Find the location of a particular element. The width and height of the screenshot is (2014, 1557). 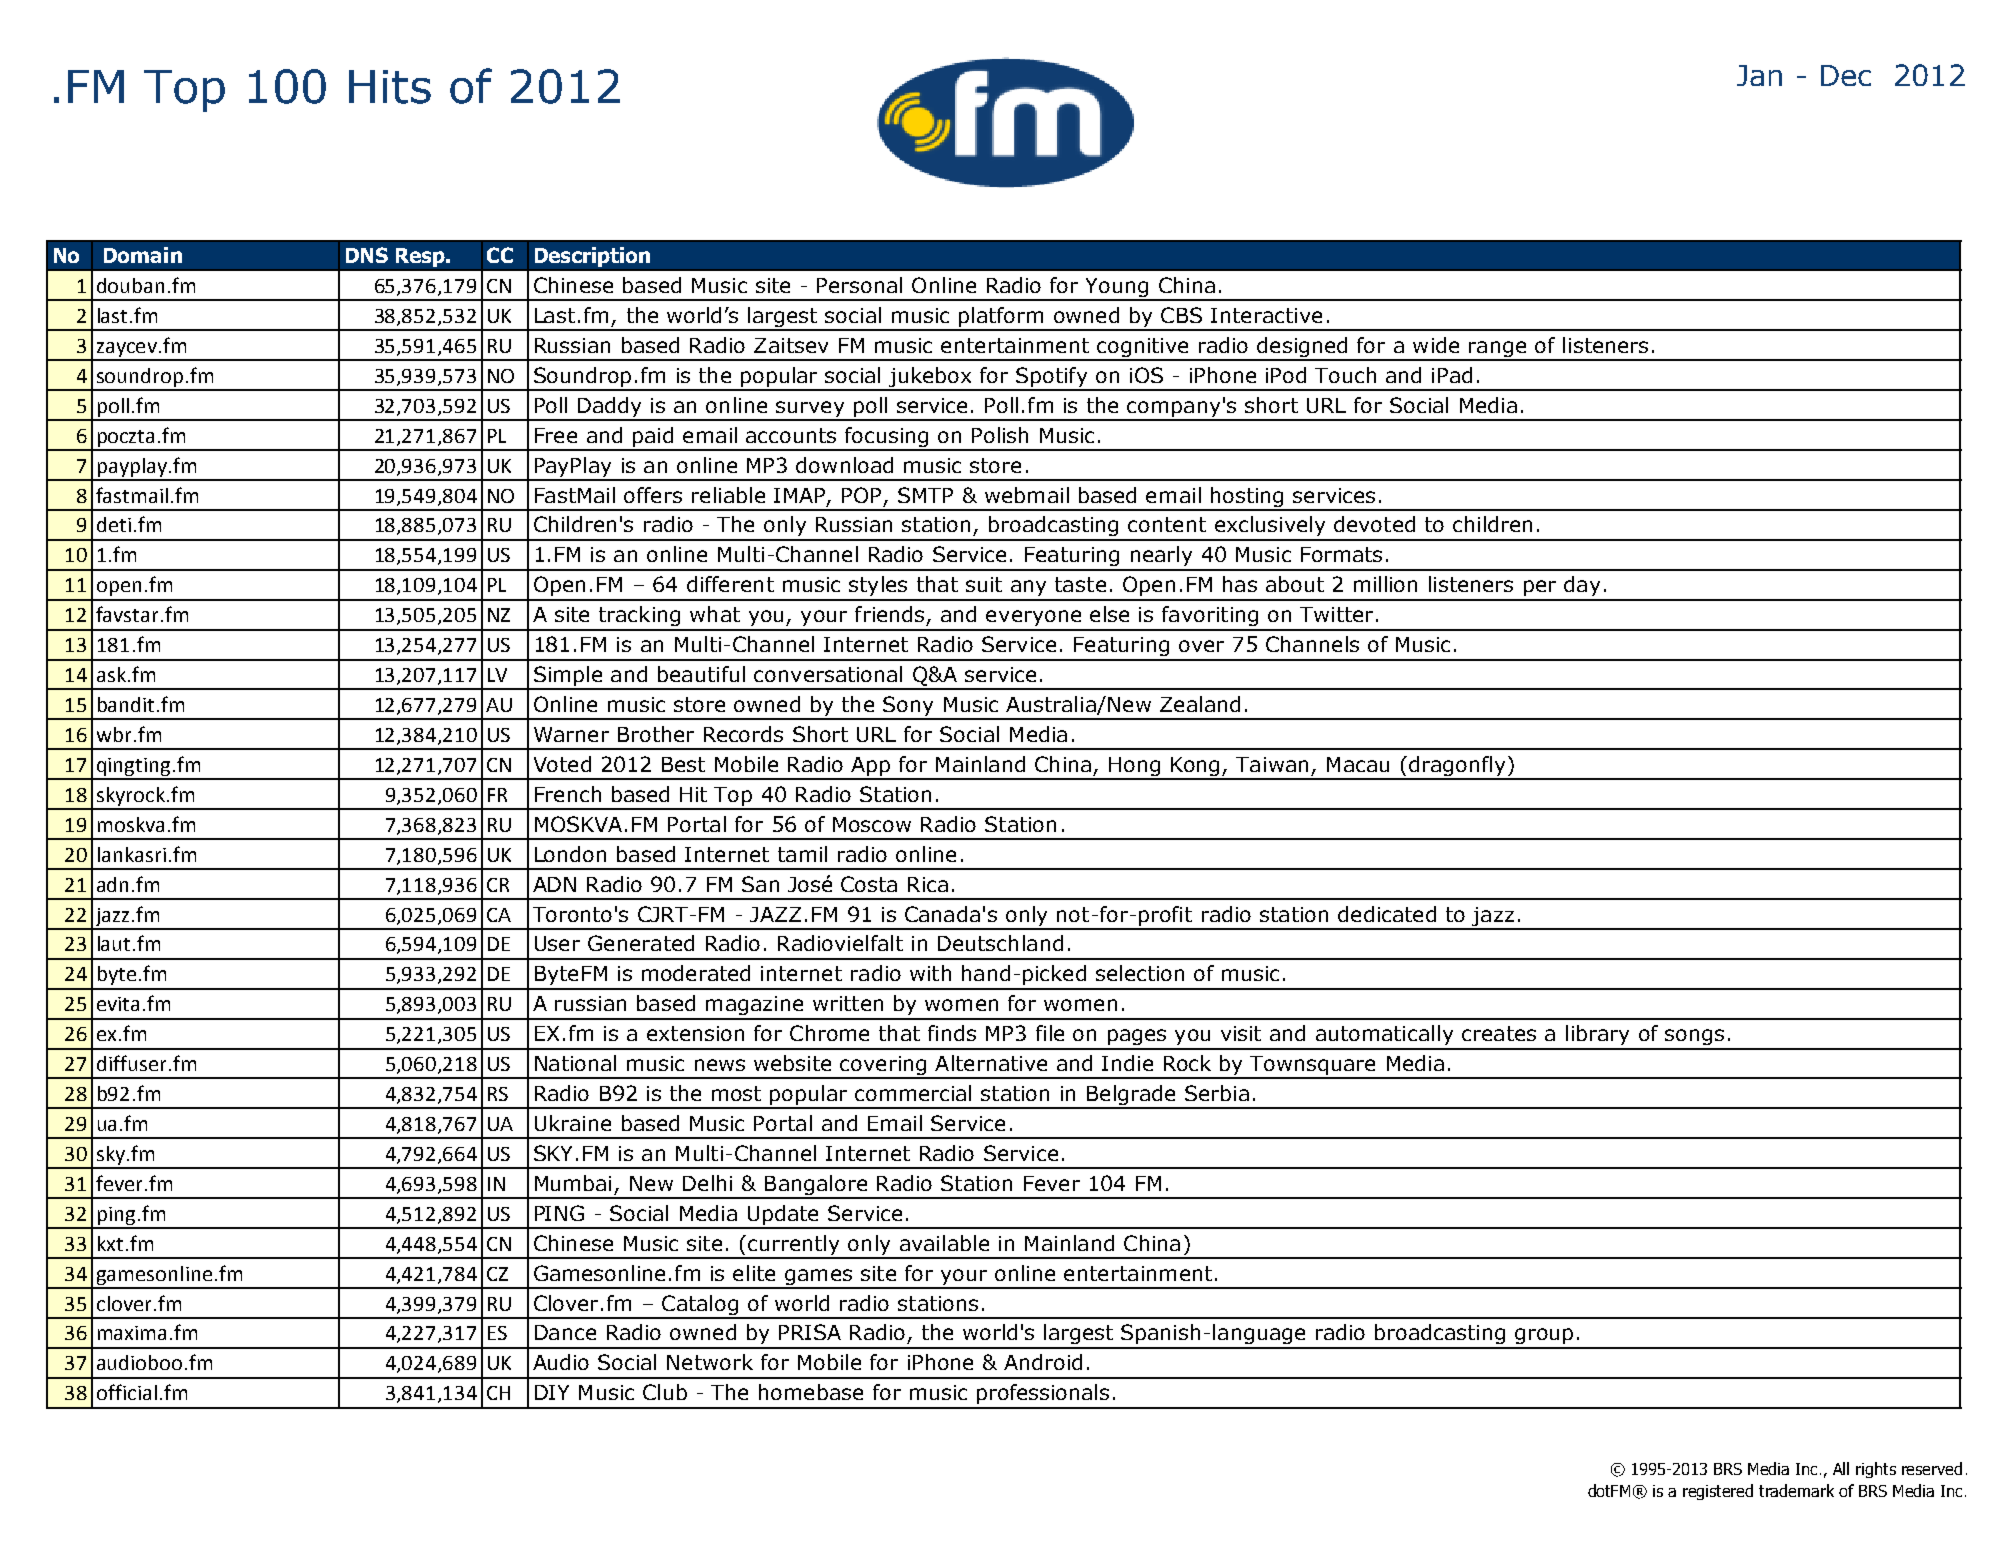

Android is located at coordinates (1043, 1362).
